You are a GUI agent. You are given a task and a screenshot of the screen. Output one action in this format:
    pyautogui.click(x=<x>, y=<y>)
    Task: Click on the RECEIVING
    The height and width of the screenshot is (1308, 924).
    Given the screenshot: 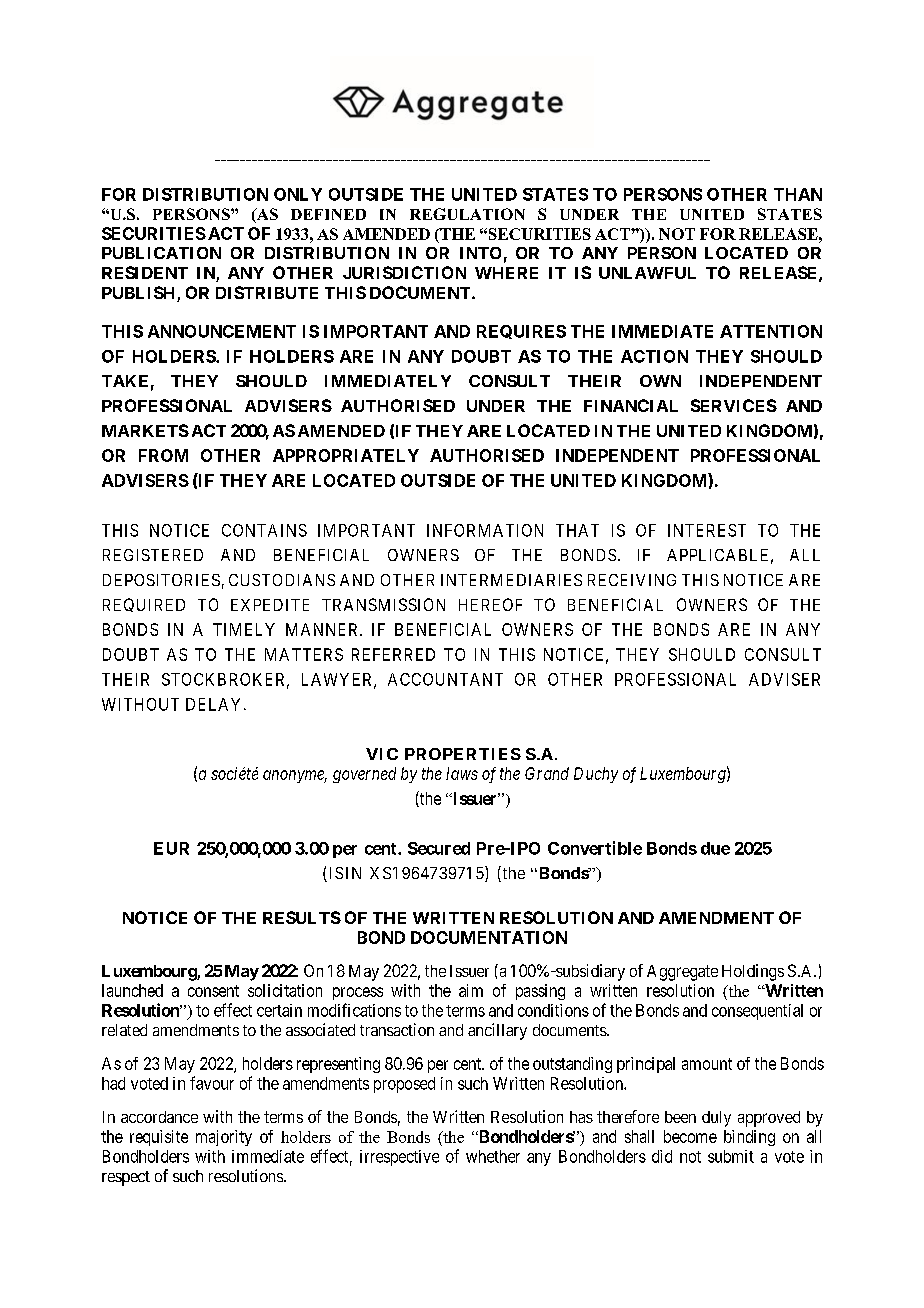 What is the action you would take?
    pyautogui.click(x=632, y=580)
